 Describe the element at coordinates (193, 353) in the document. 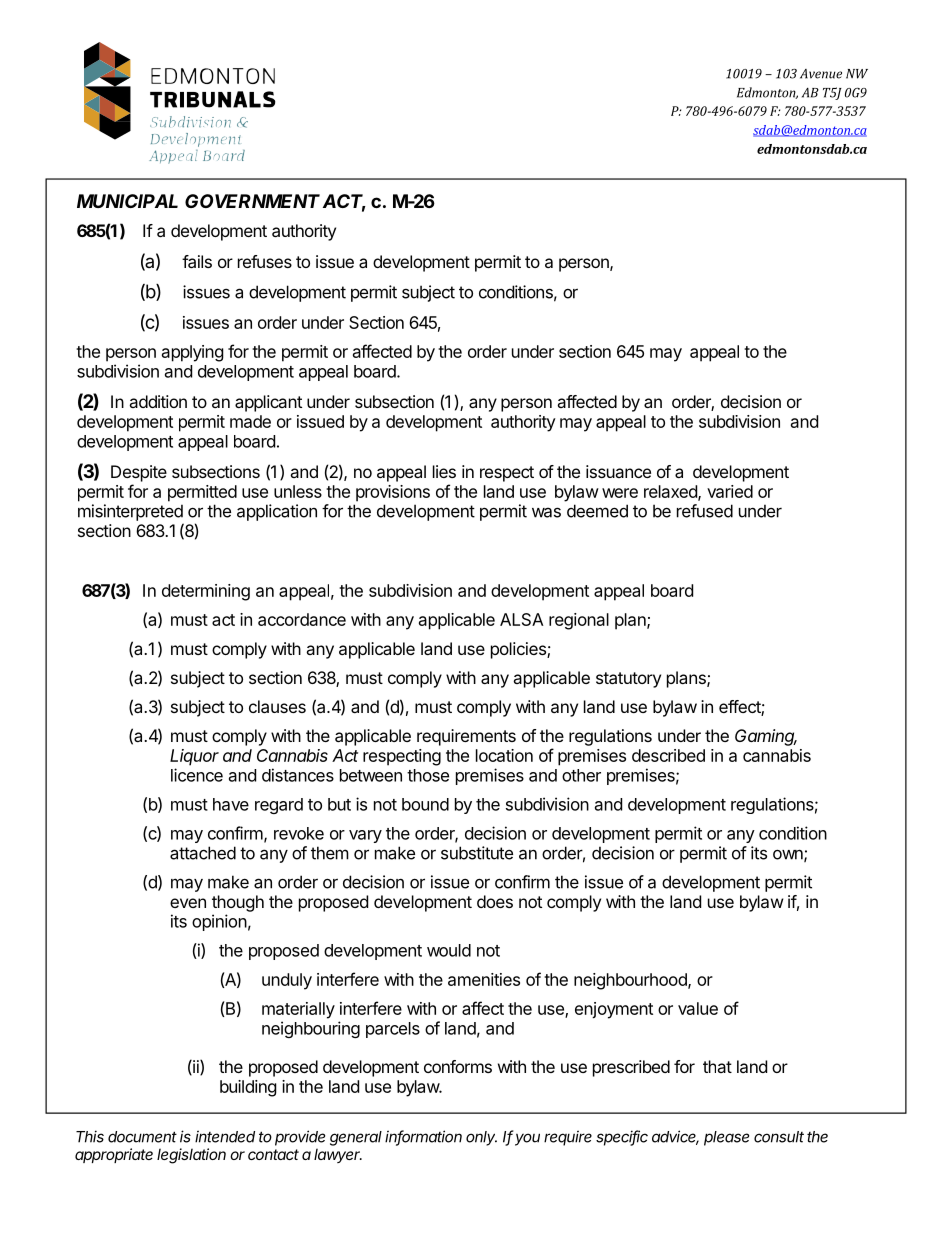

I see `applying` at that location.
